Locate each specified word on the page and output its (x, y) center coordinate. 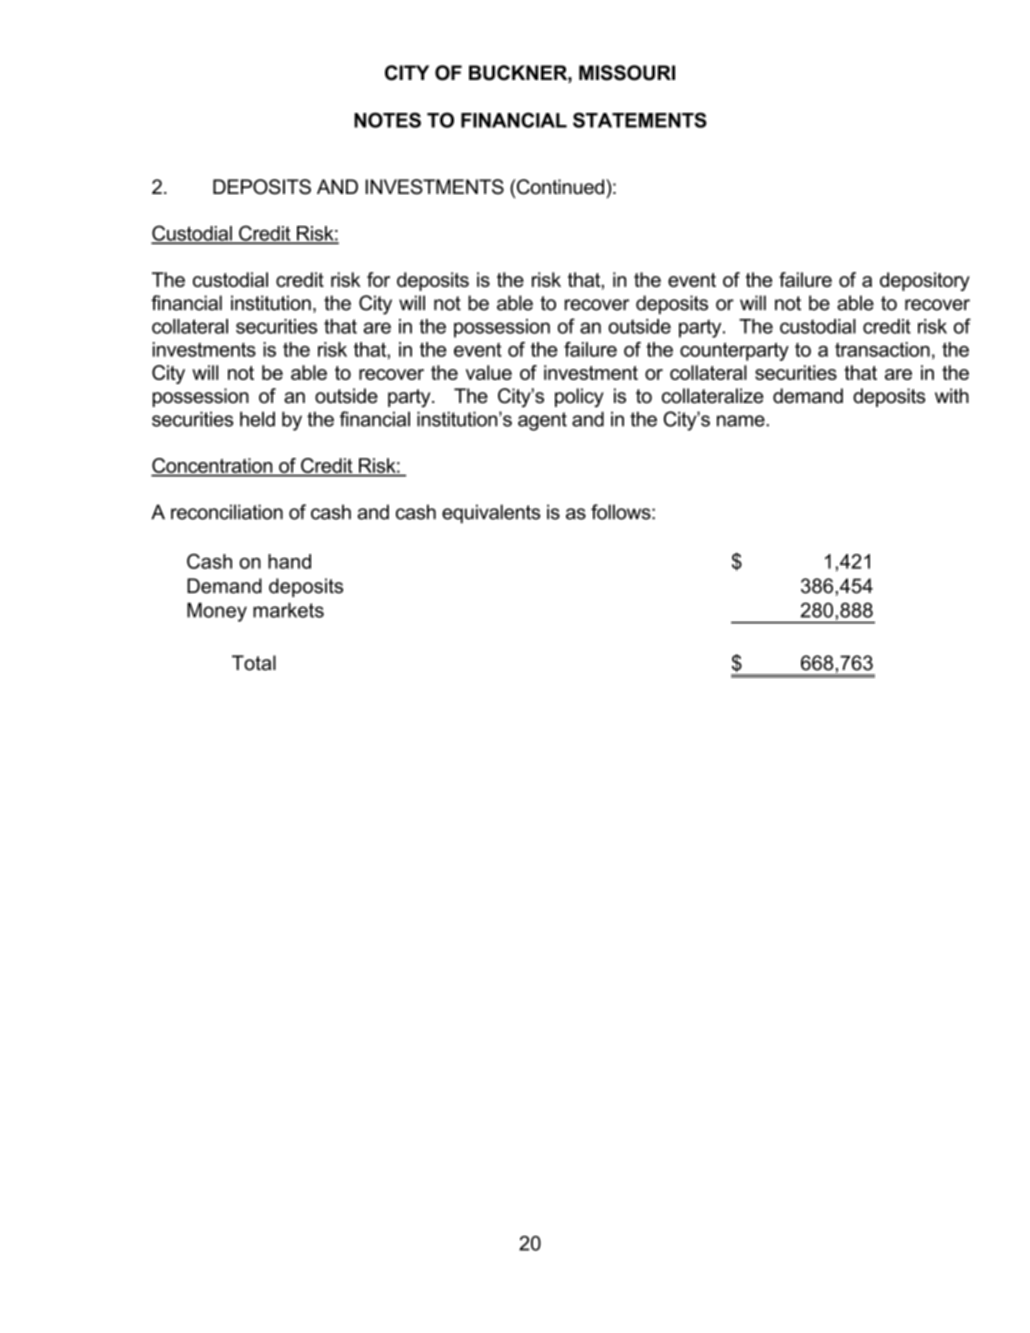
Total (254, 663)
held (257, 419)
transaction (882, 349)
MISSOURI (627, 73)
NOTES (387, 120)
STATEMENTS (640, 120)
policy (579, 398)
